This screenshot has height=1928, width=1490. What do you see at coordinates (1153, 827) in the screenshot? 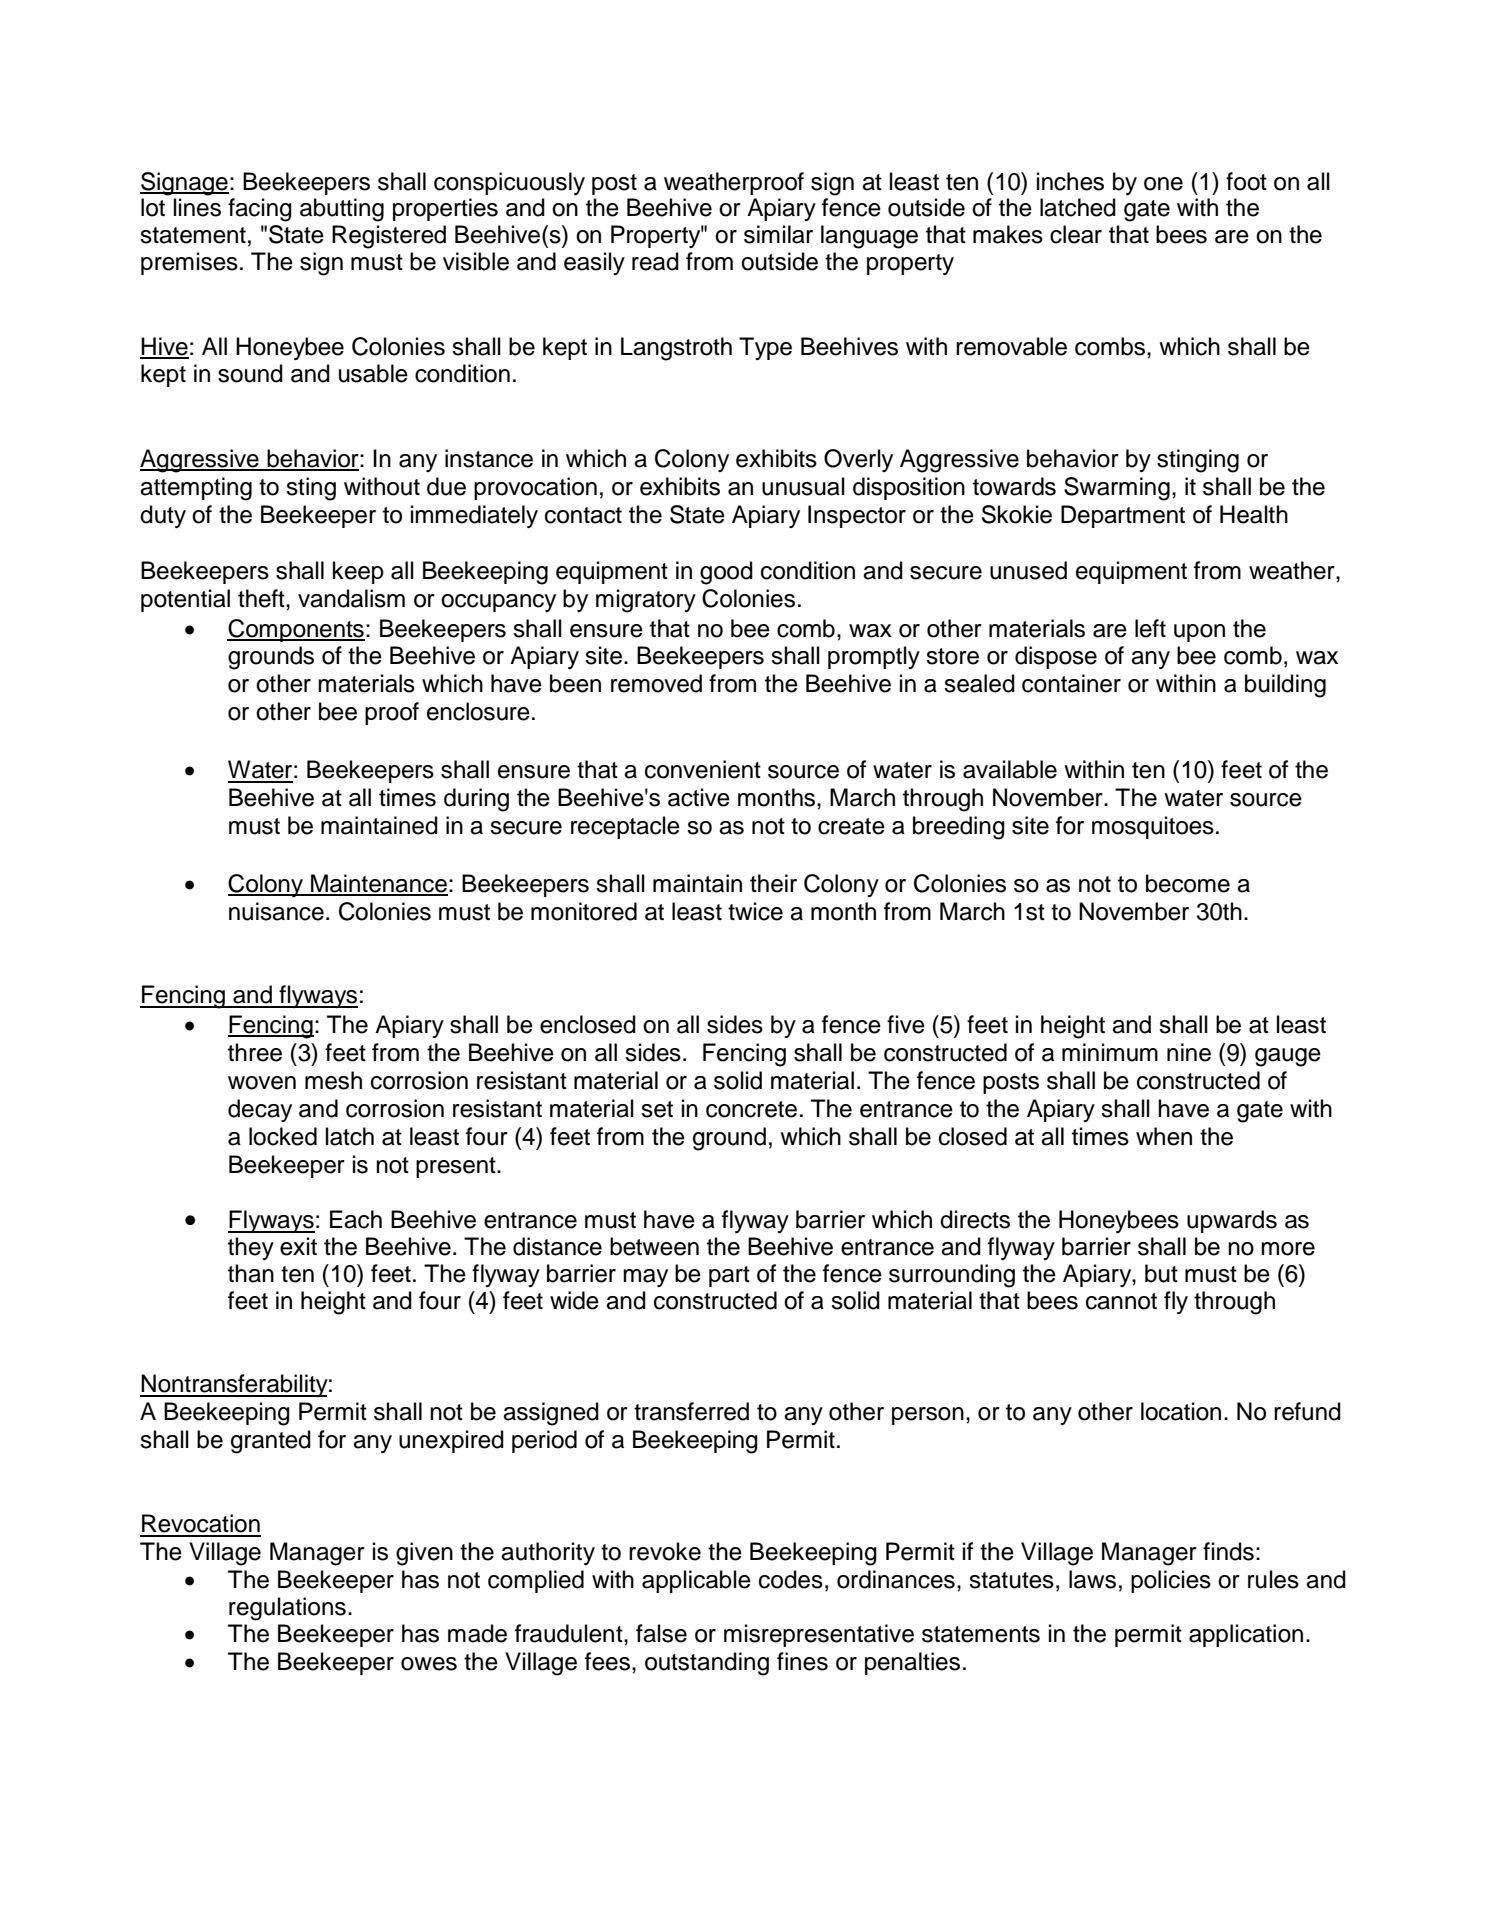
I see `mosquitoes` at bounding box center [1153, 827].
